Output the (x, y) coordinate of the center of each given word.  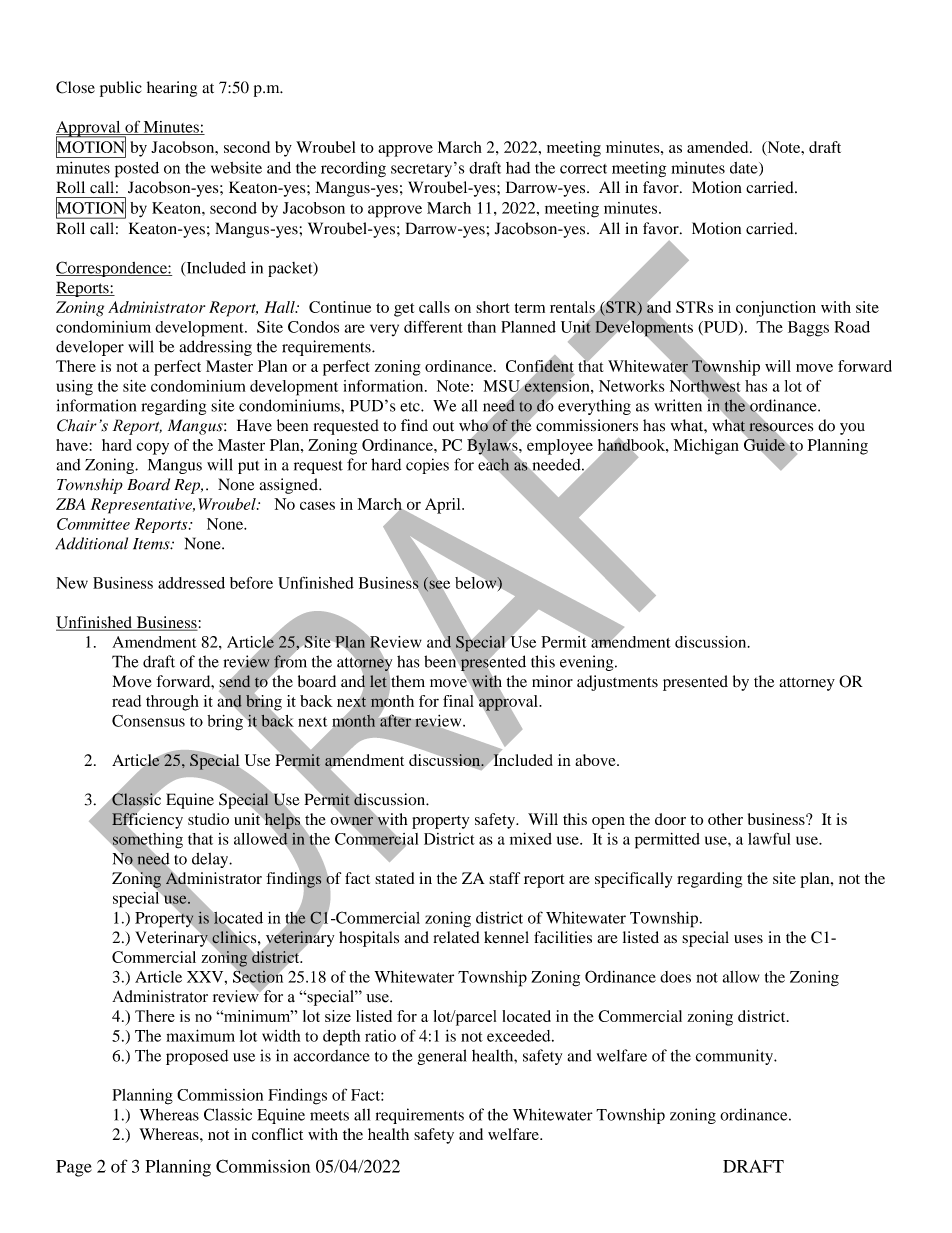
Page (74, 1168)
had (518, 168)
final (459, 699)
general (442, 1057)
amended (719, 147)
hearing (172, 89)
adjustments (617, 683)
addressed (191, 583)
